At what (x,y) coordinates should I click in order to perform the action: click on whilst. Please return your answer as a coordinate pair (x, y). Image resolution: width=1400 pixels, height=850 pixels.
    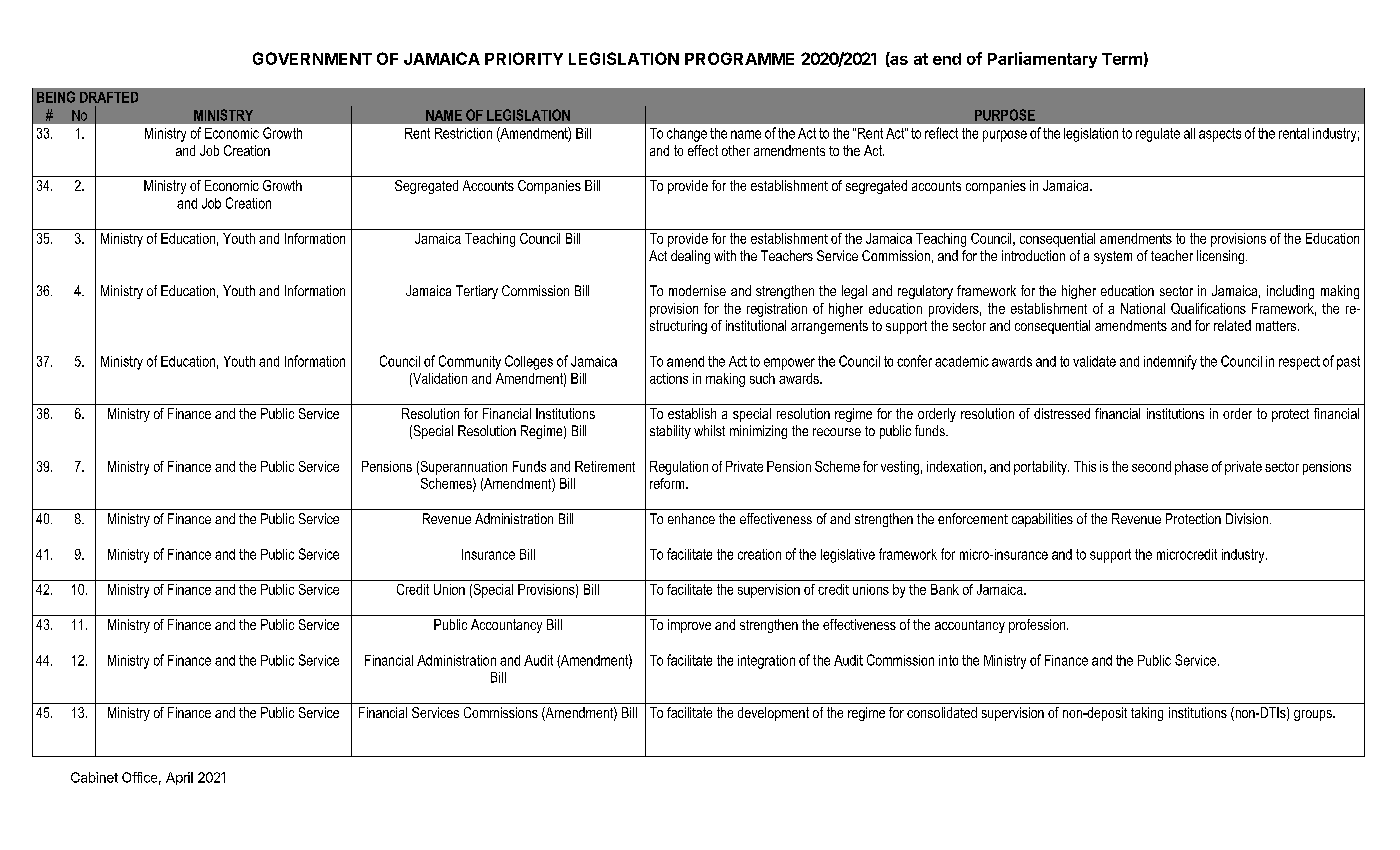
    Looking at the image, I should click on (709, 430).
